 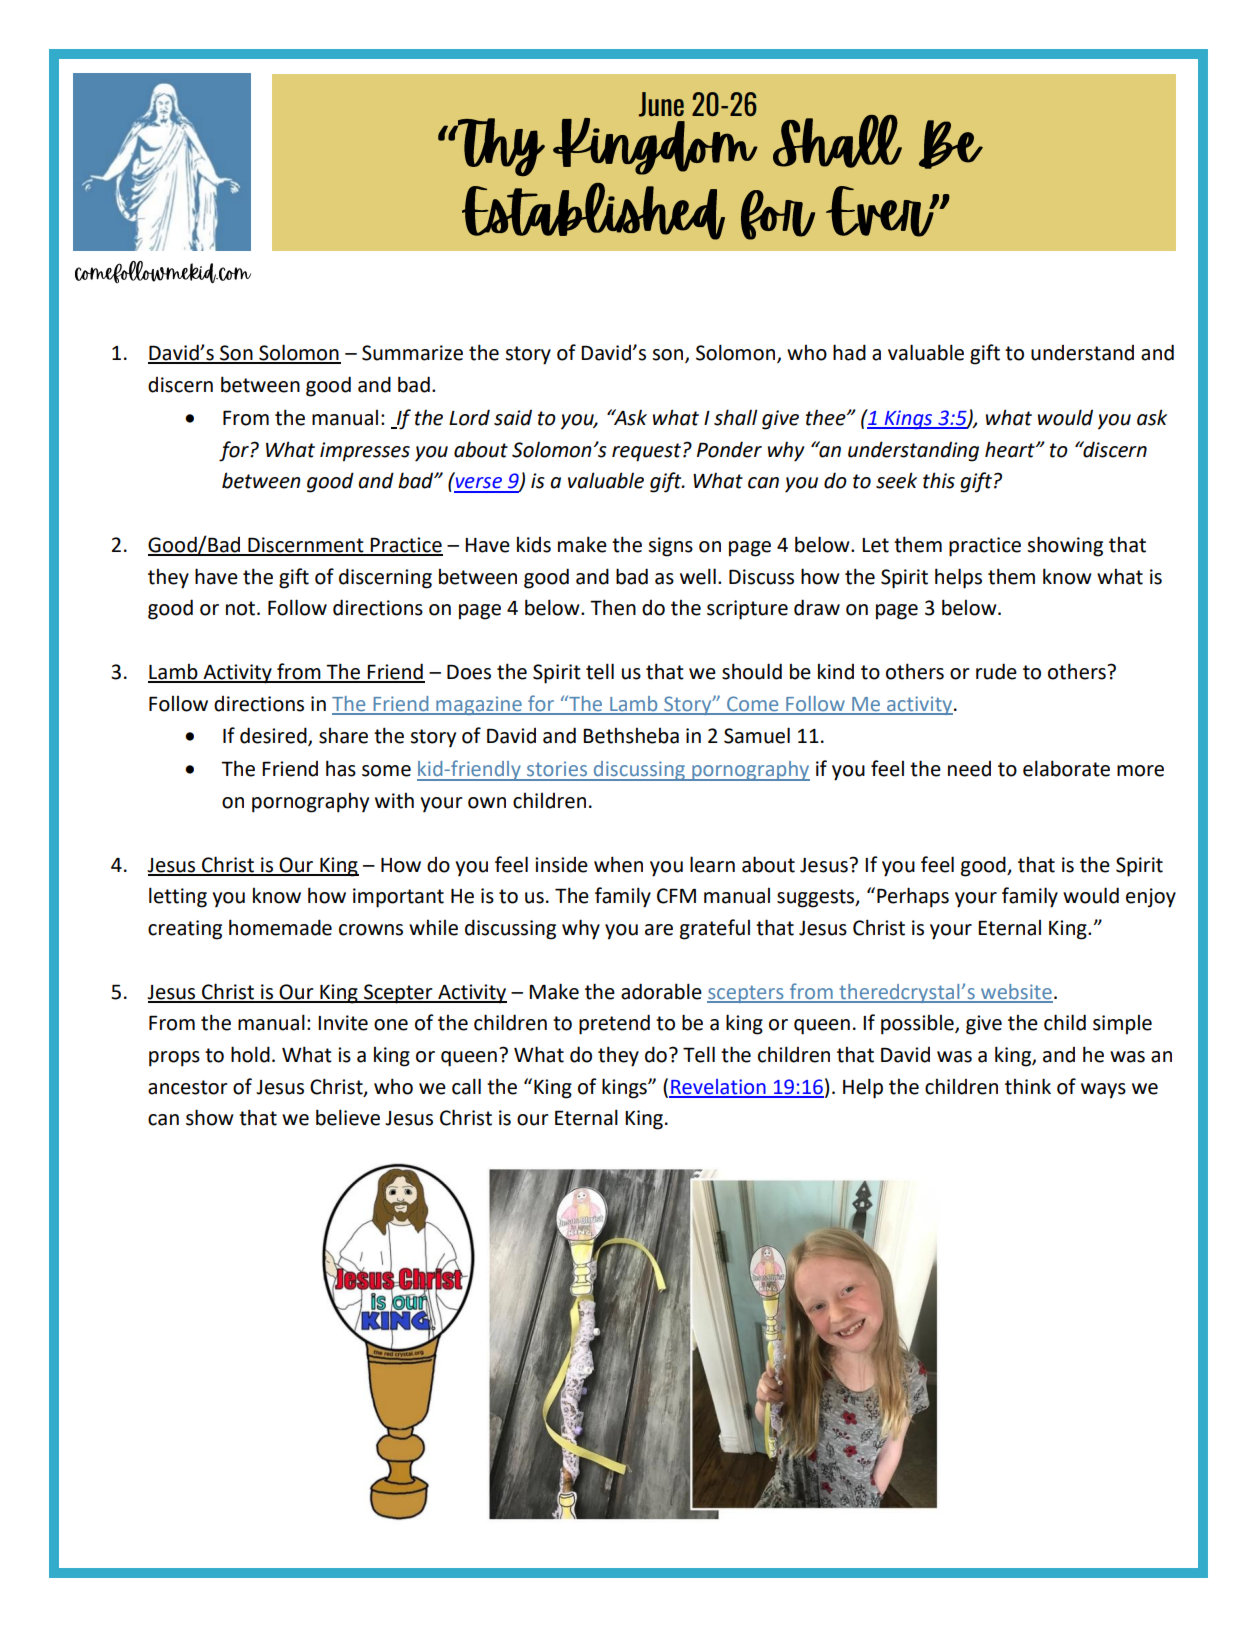 What do you see at coordinates (341, 768) in the document?
I see `has` at bounding box center [341, 768].
